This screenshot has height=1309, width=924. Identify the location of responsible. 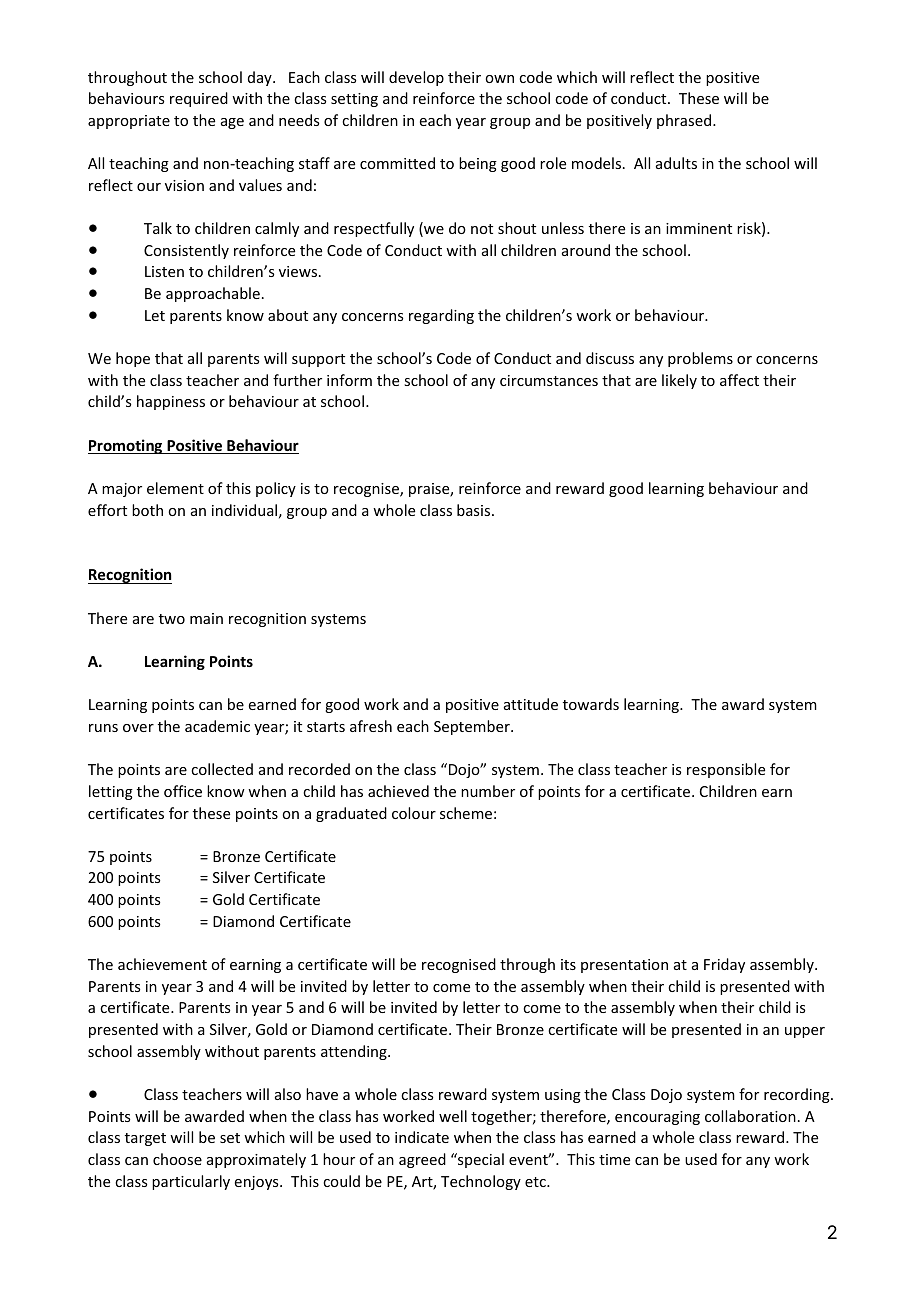
(726, 770).
